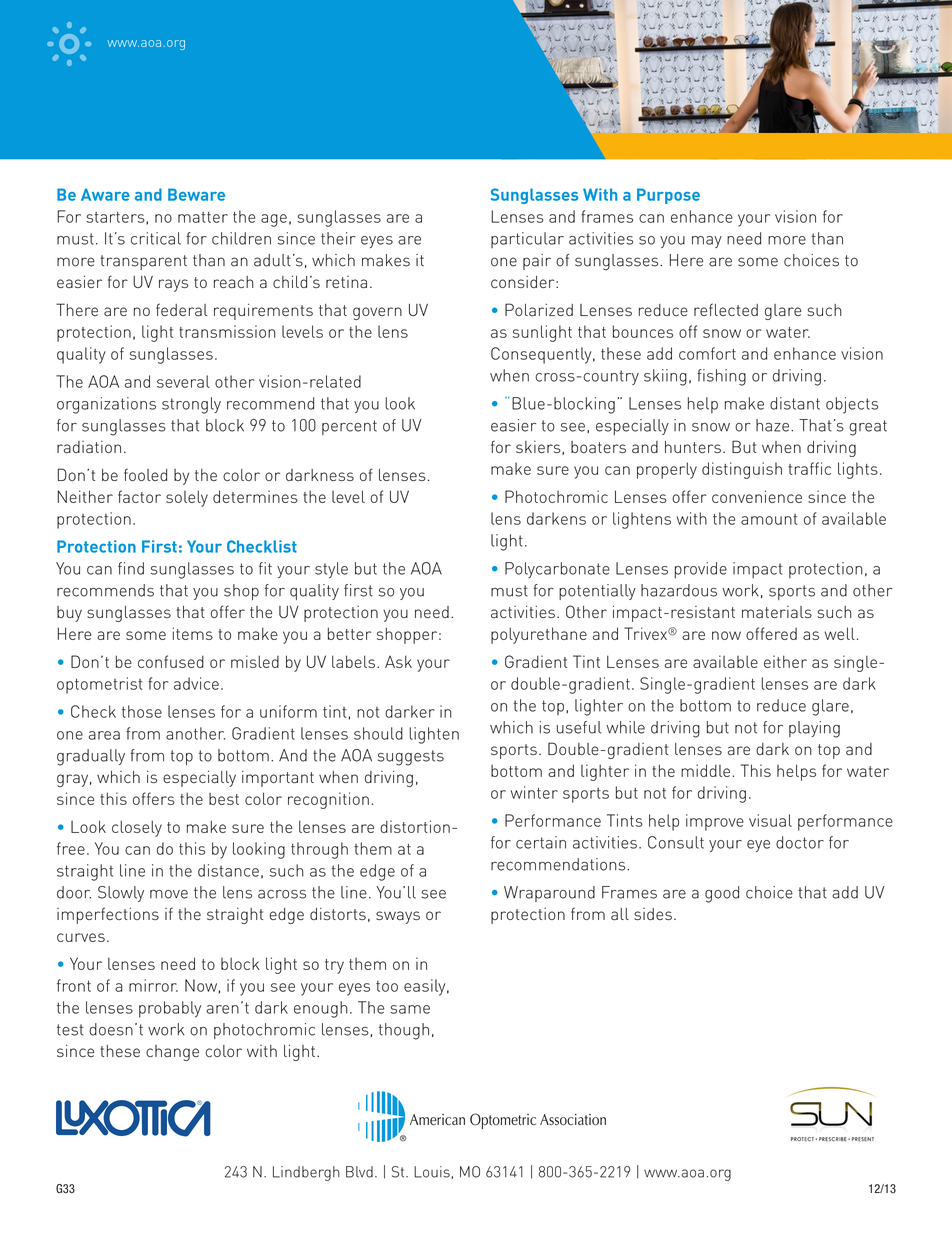 The height and width of the page is (1233, 952). What do you see at coordinates (527, 240) in the page?
I see `particular` at bounding box center [527, 240].
